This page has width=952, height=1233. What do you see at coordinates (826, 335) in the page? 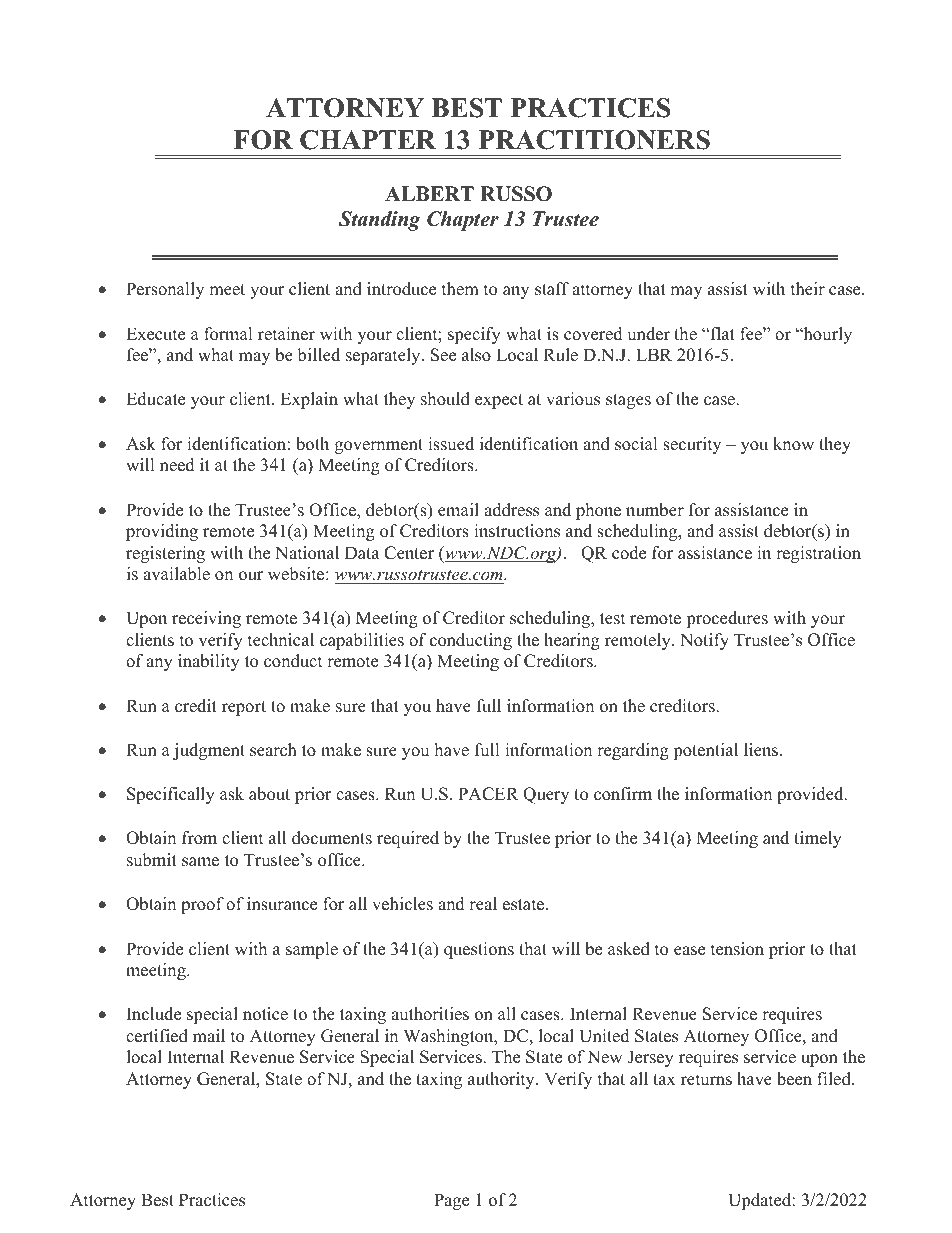
I see `hourly` at bounding box center [826, 335].
